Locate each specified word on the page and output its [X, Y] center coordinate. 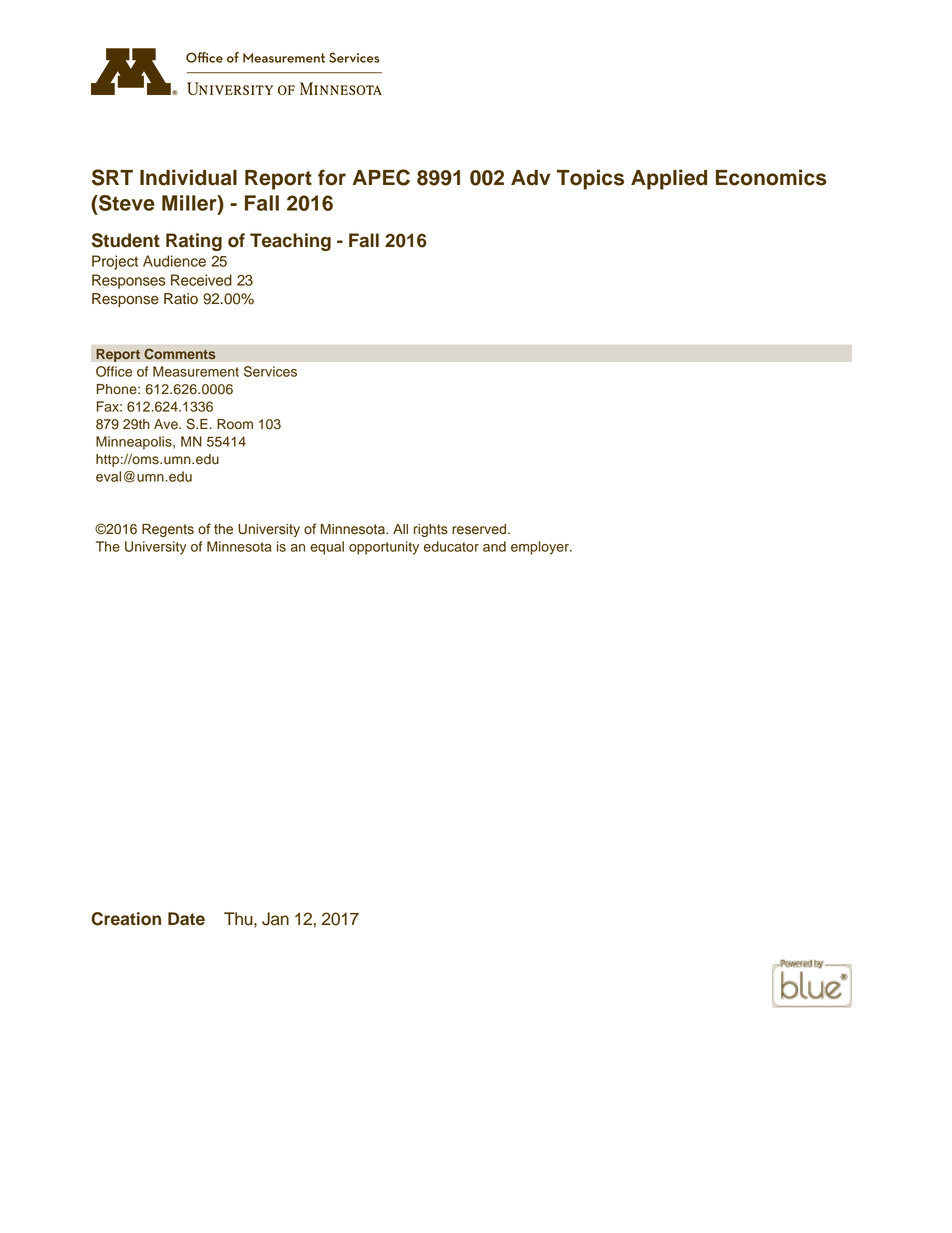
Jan [275, 919]
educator [451, 546]
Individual [188, 177]
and [494, 546]
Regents [168, 530]
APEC [381, 177]
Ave [167, 424]
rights [431, 530]
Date [186, 919]
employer [541, 548]
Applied [669, 179]
